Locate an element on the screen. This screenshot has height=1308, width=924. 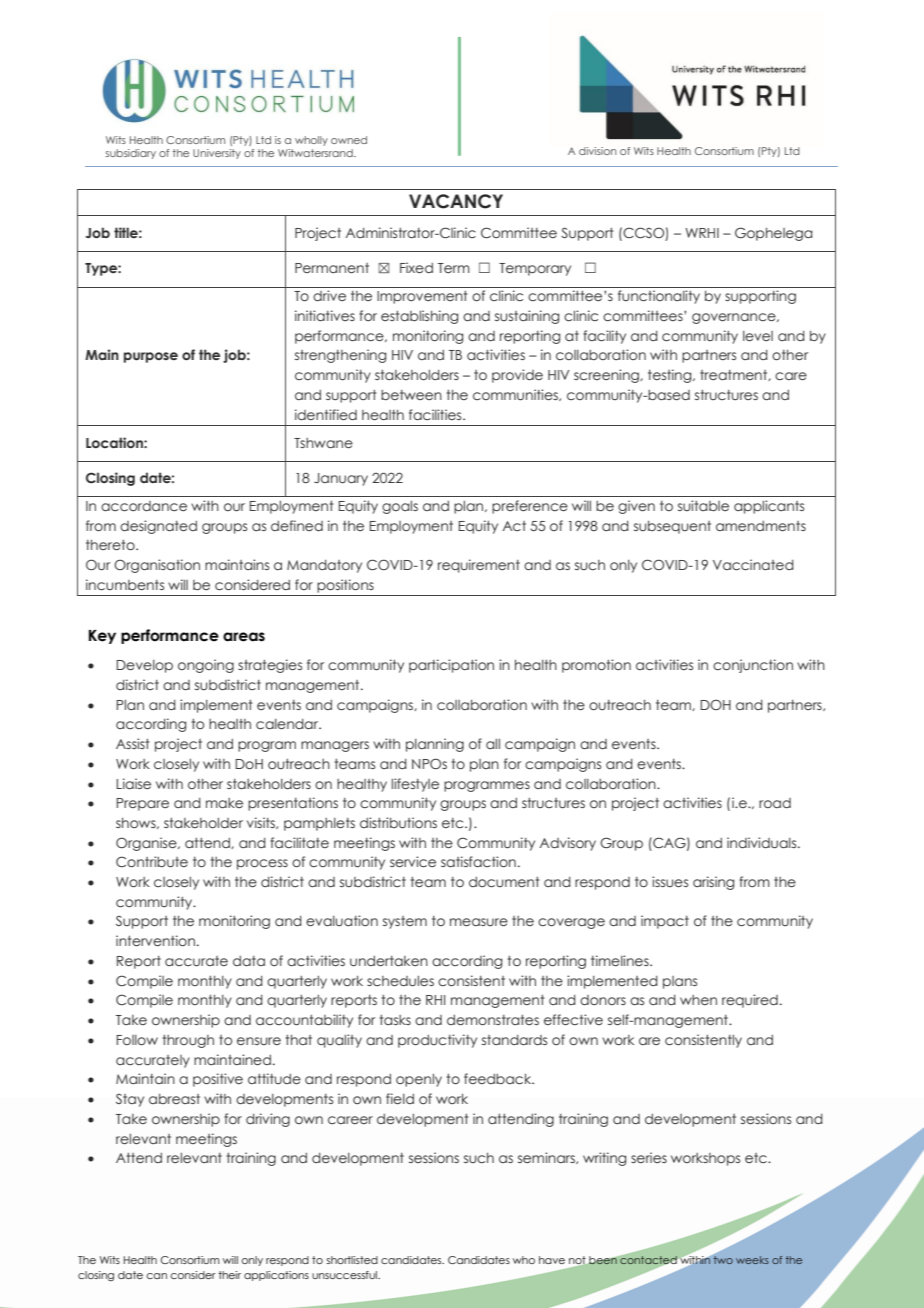
VACANCY is located at coordinates (456, 201).
